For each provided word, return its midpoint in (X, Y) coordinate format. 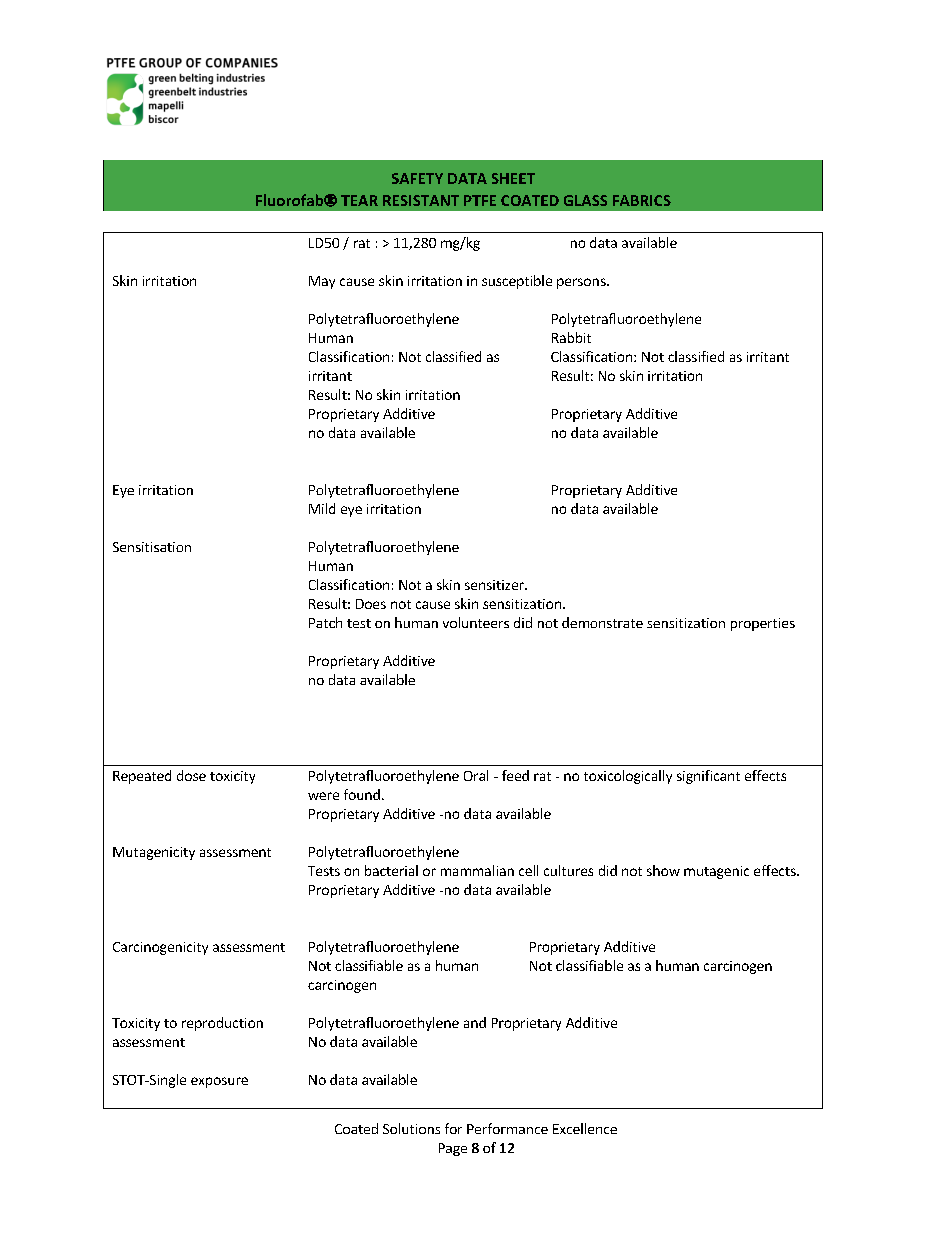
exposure (219, 1082)
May (322, 282)
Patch (325, 622)
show (663, 870)
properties (763, 624)
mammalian (477, 870)
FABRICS (642, 200)
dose (191, 775)
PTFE (480, 200)
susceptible (517, 282)
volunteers (476, 622)
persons (582, 283)
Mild (322, 508)
